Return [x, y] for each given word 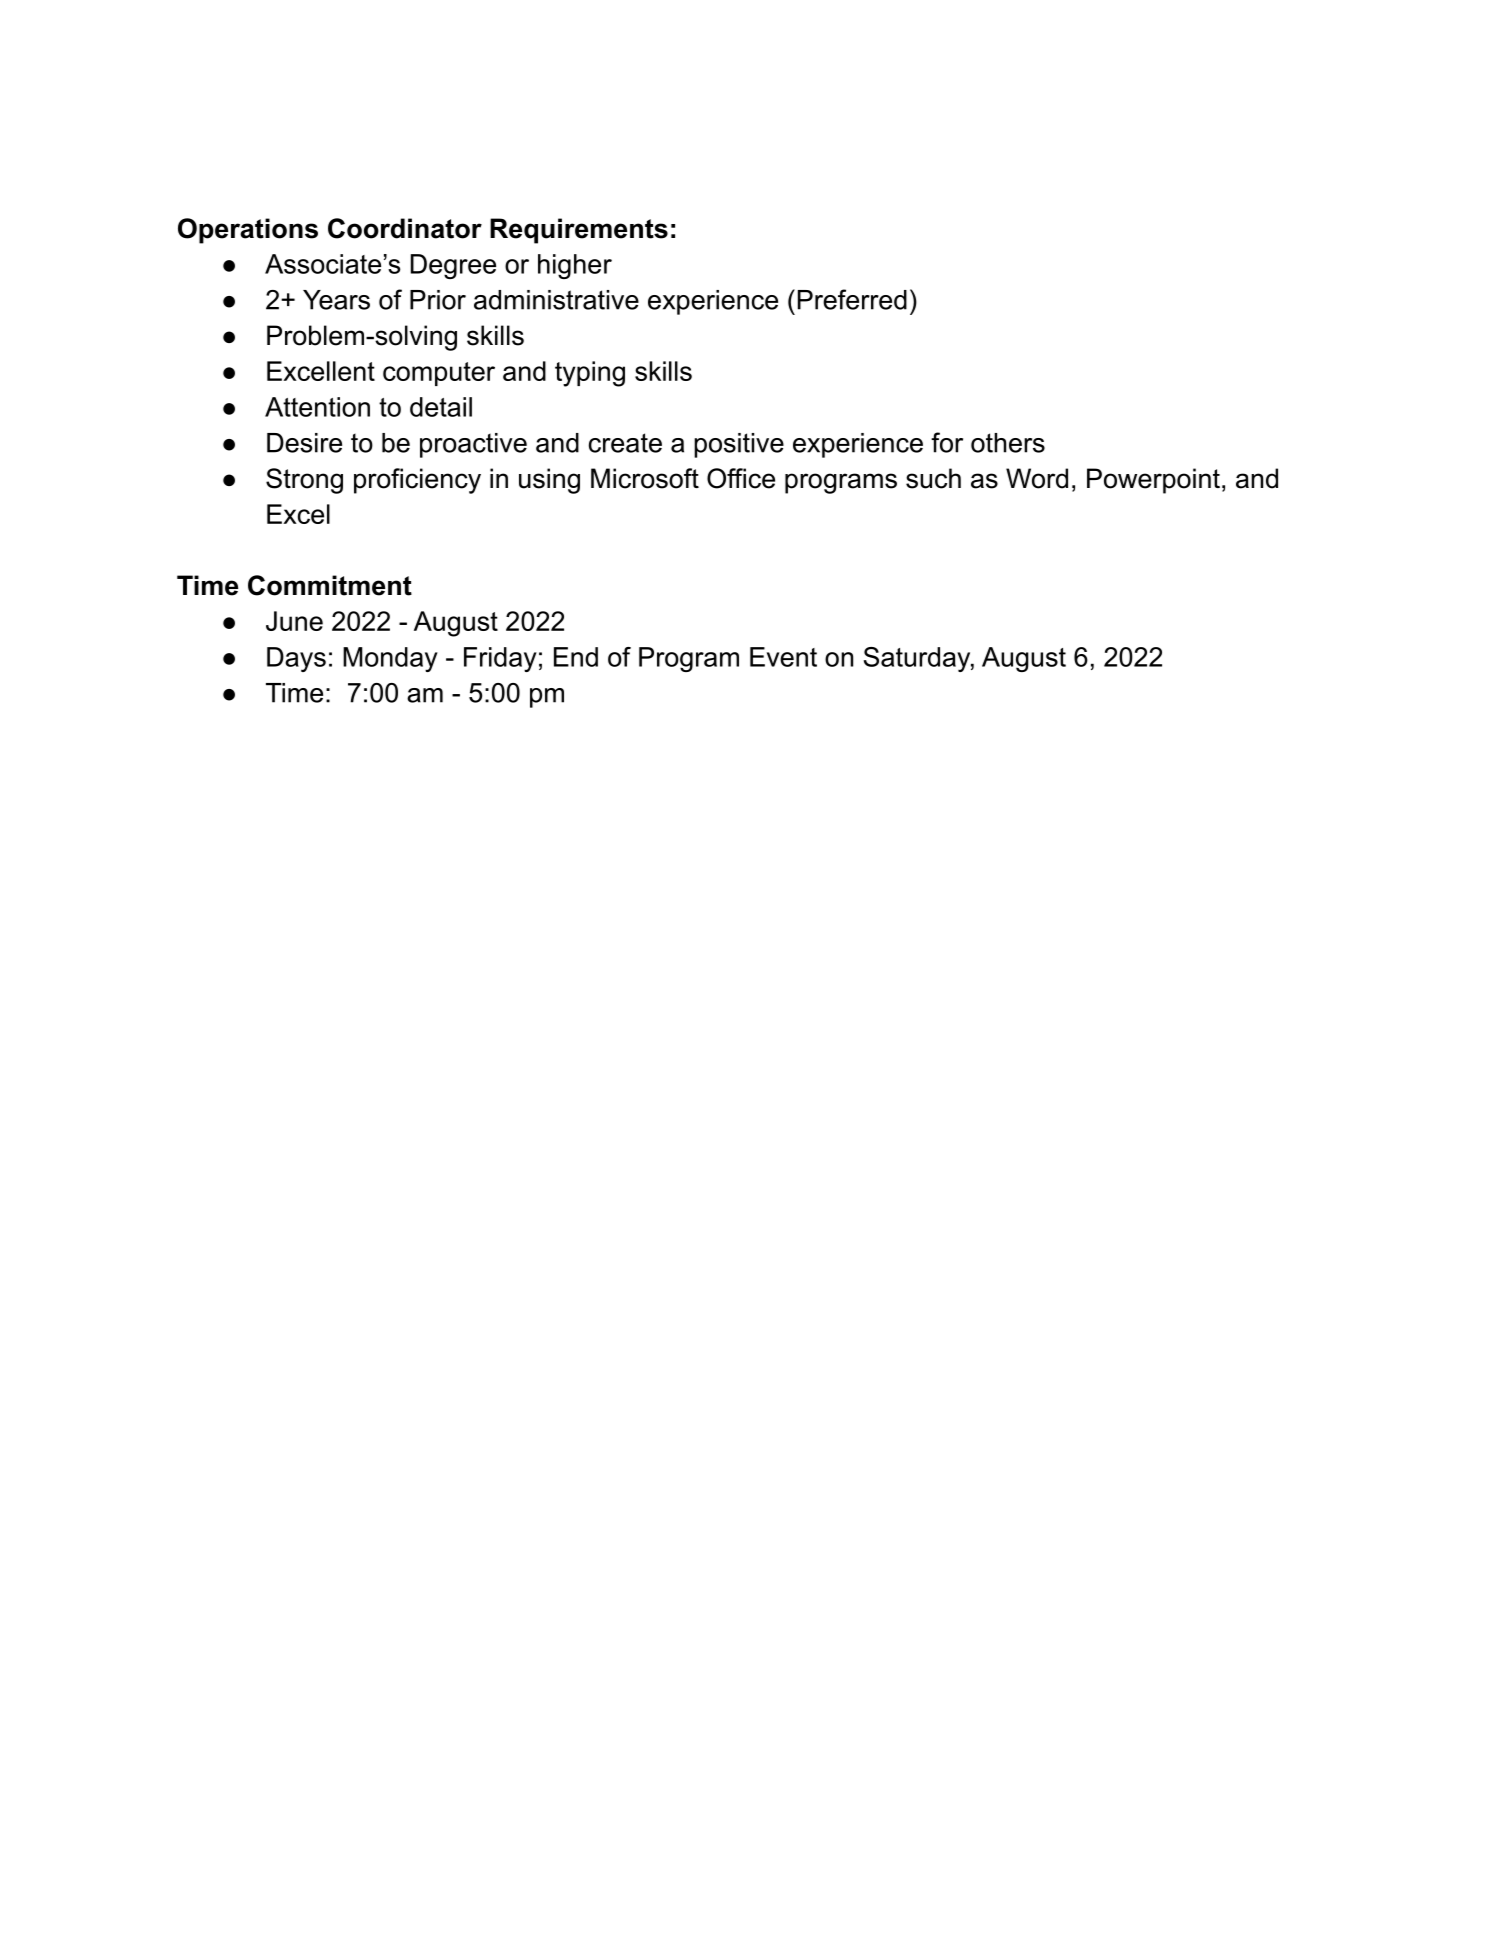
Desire [304, 443]
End [576, 657]
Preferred [852, 299]
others [1008, 443]
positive [739, 445]
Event [783, 657]
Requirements [579, 231]
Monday [390, 659]
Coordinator [405, 228]
